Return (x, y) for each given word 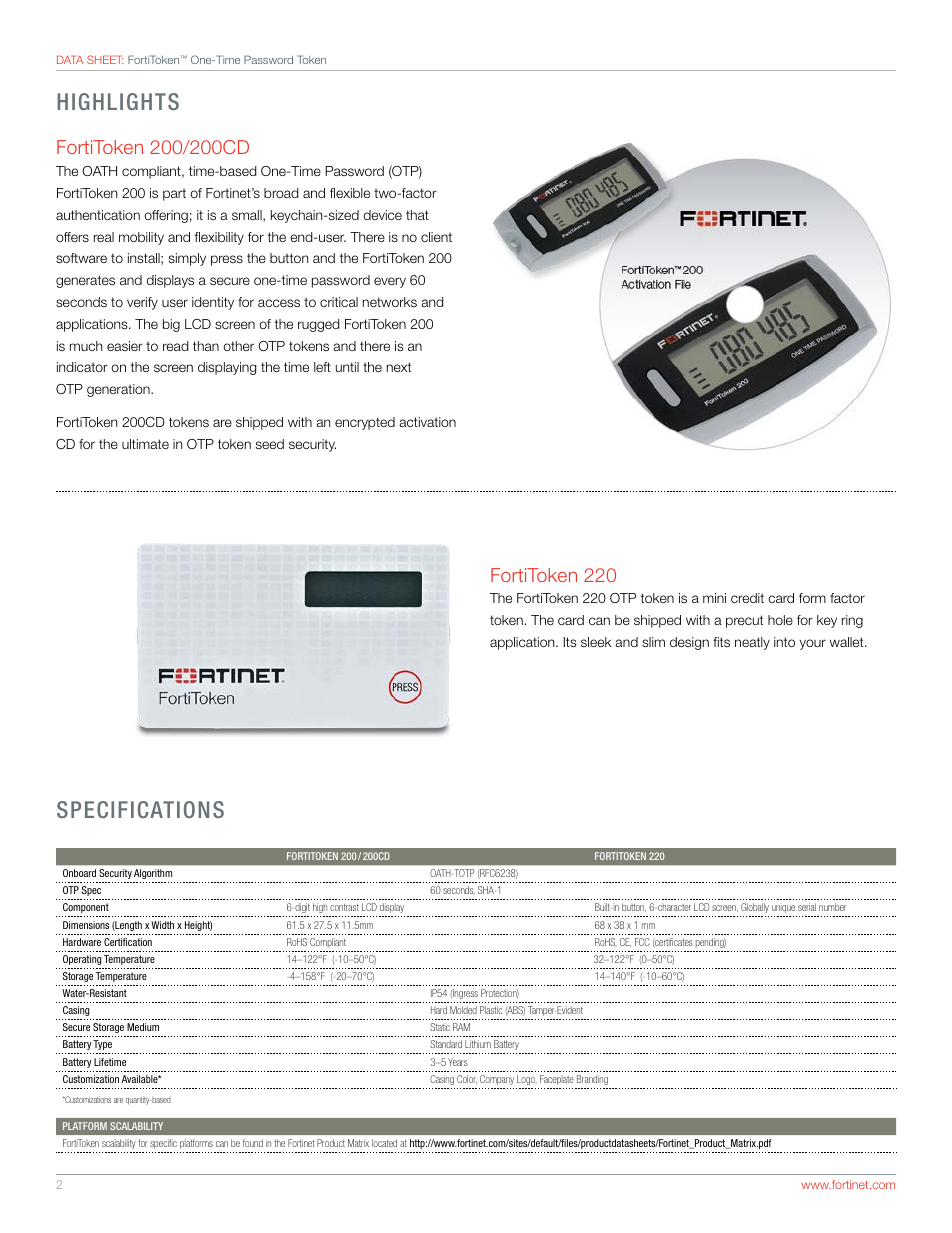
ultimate (145, 444)
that (417, 215)
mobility (141, 238)
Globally (755, 908)
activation (427, 422)
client (436, 237)
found (253, 1143)
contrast (344, 907)
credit (747, 598)
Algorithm (153, 874)
